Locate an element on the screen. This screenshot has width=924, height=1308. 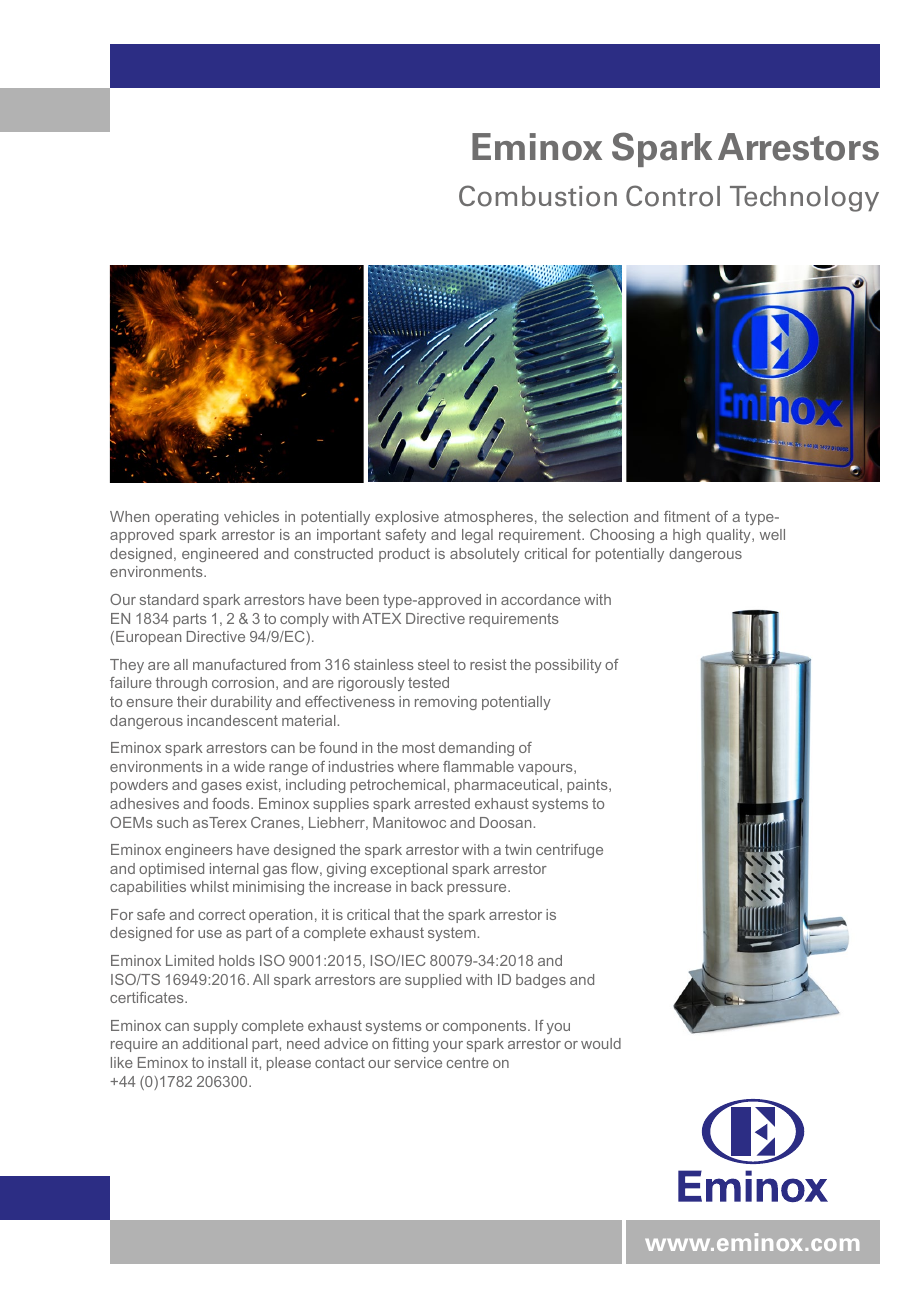
resist is located at coordinates (488, 664).
